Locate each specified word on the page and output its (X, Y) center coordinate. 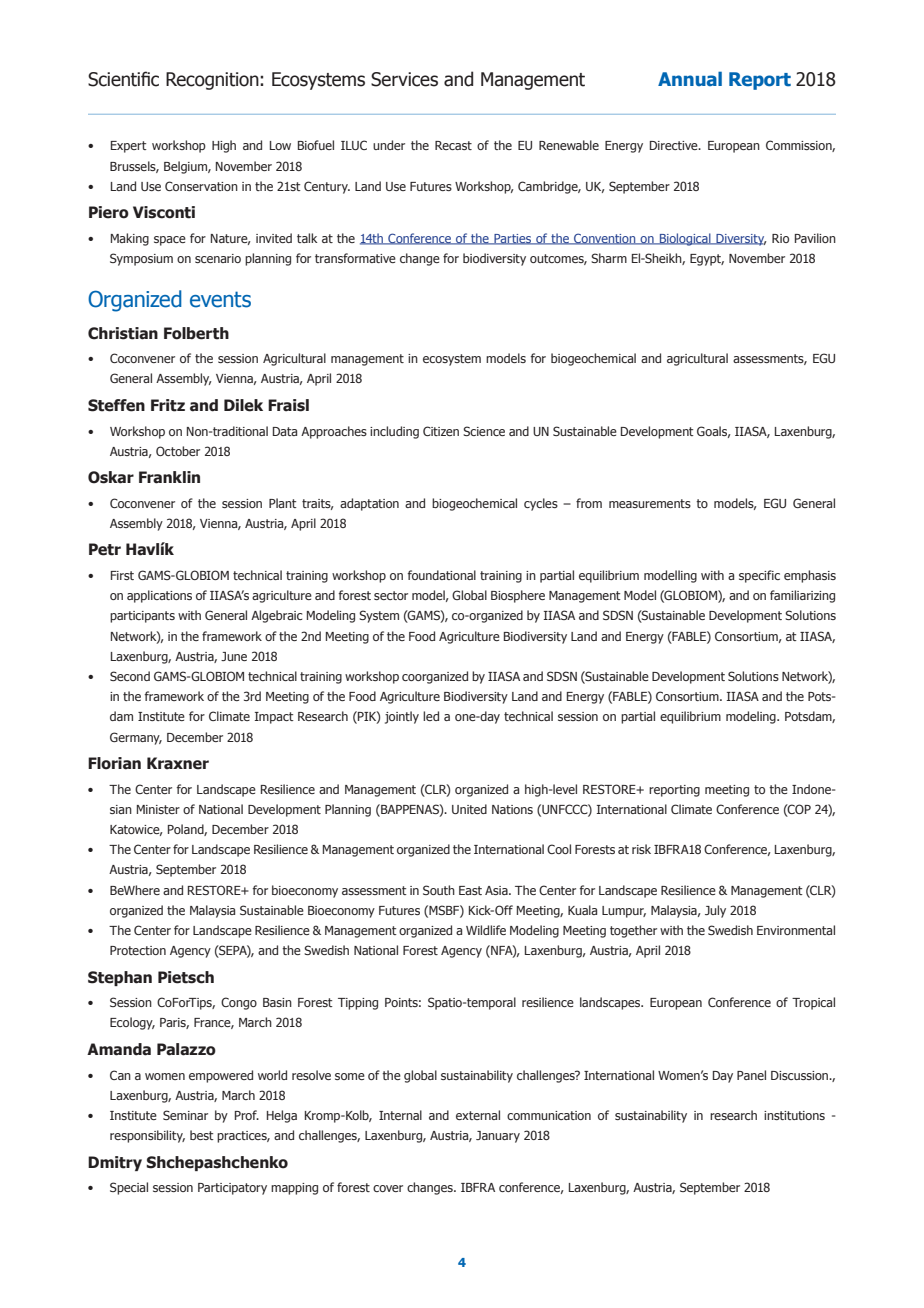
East (470, 890)
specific (759, 576)
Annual (690, 78)
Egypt (707, 260)
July (715, 911)
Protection (138, 950)
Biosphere (518, 596)
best (202, 1135)
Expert (129, 147)
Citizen (441, 431)
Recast (453, 145)
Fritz (168, 405)
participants (142, 617)
